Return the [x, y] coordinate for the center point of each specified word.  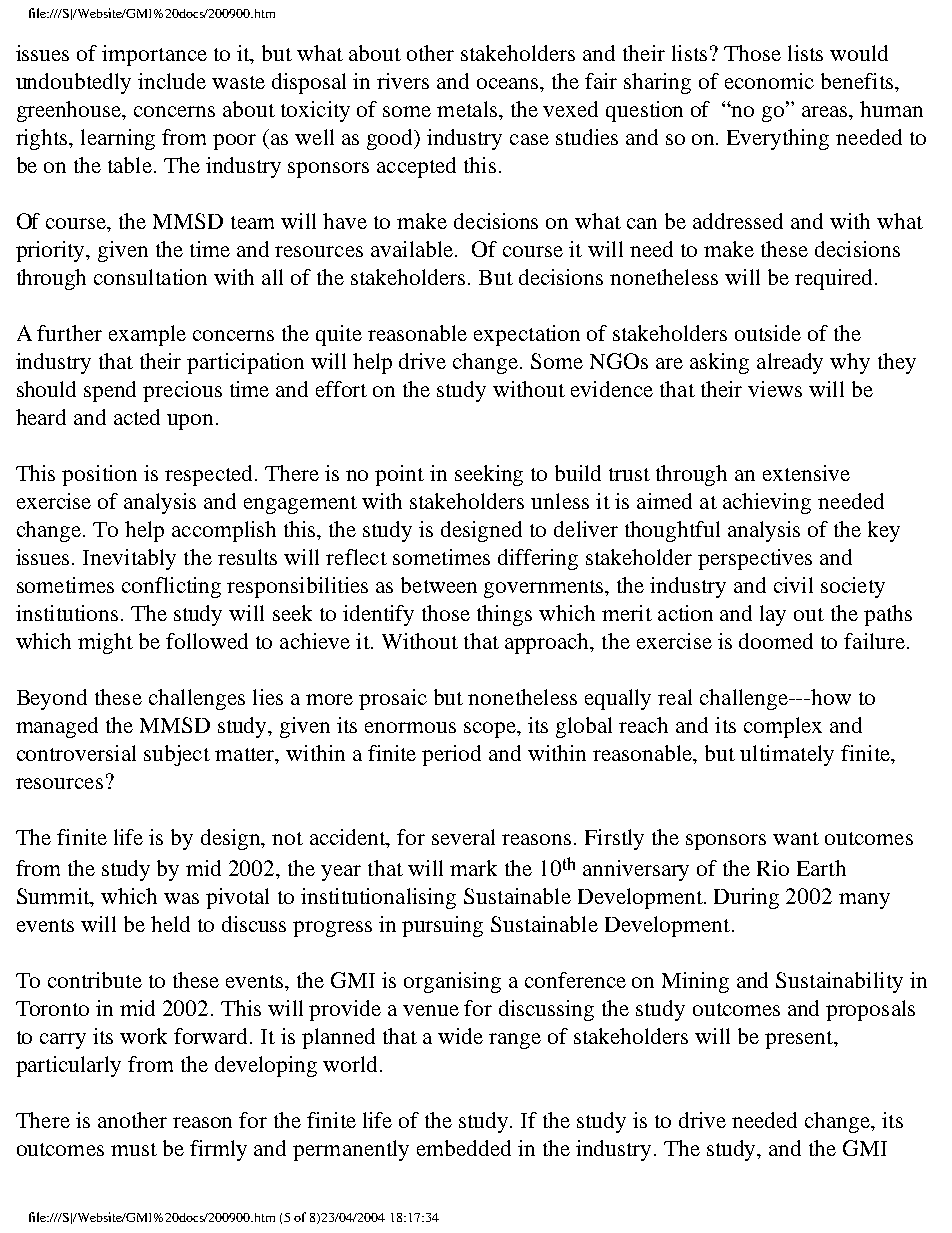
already [790, 363]
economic [769, 81]
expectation [527, 335]
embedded [464, 1148]
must [134, 1149]
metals [468, 109]
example [147, 335]
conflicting [171, 587]
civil [793, 585]
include [172, 81]
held [170, 924]
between [439, 585]
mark [473, 868]
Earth [821, 868]
